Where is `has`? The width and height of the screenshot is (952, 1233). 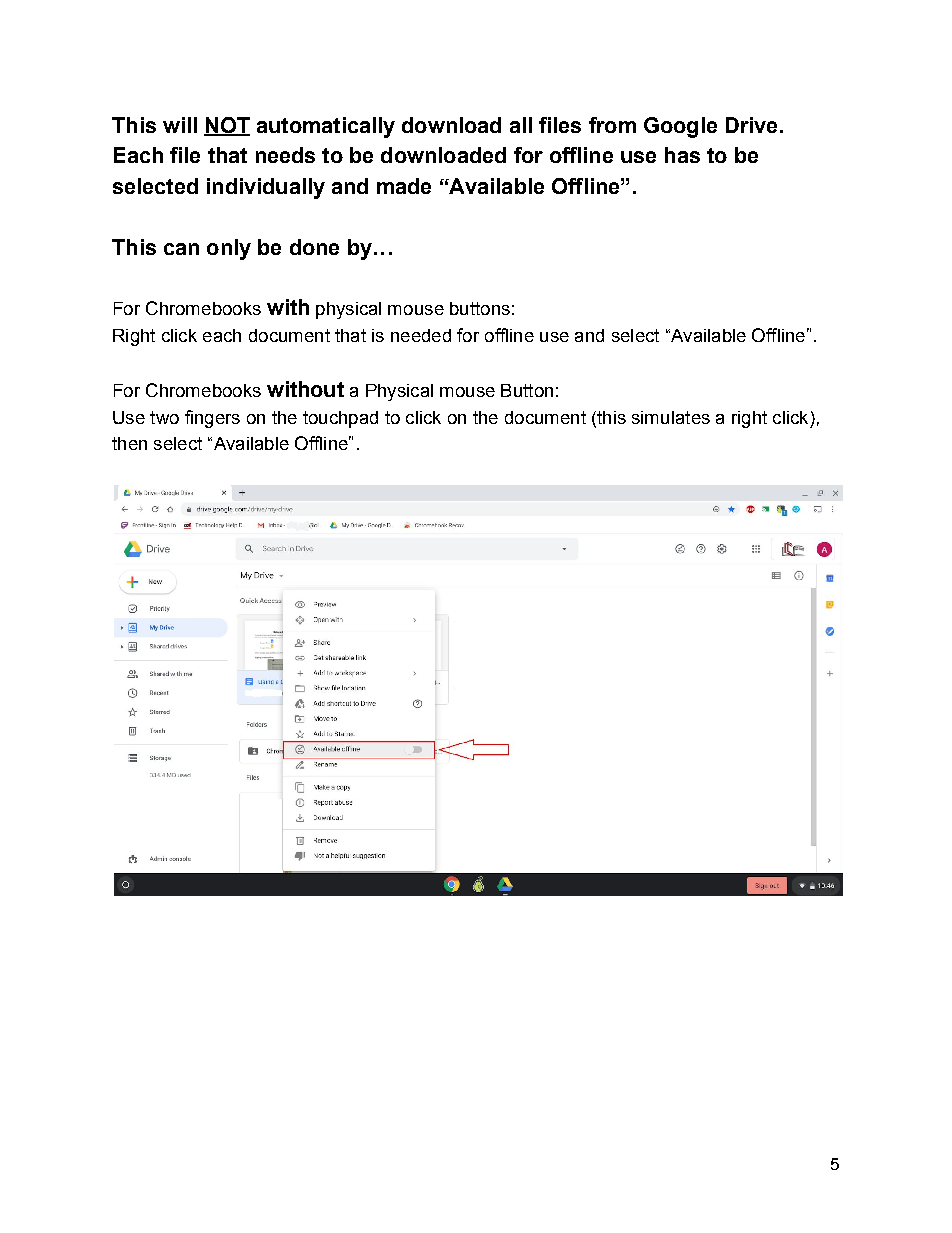 has is located at coordinates (682, 155).
